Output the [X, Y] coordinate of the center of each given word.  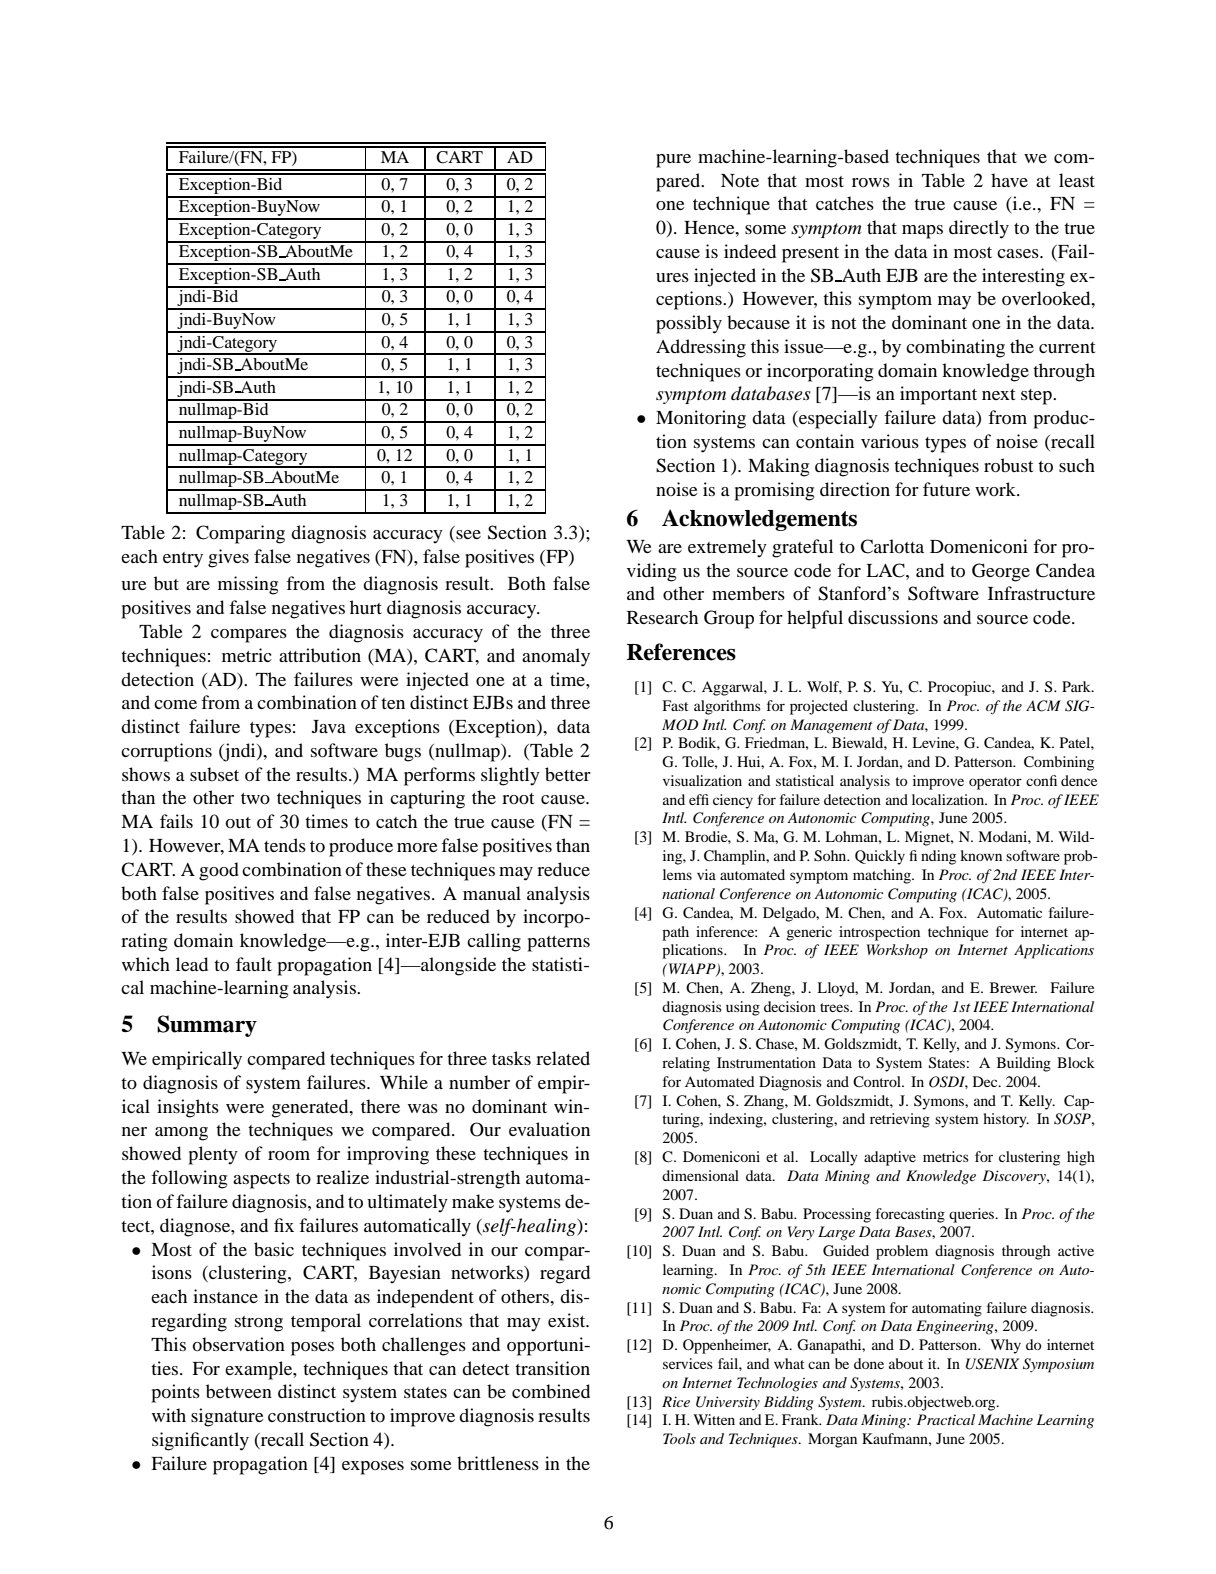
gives [228, 558]
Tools [679, 1438]
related [563, 1058]
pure [673, 161]
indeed [750, 251]
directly [979, 229]
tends [285, 845]
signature [227, 1417]
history [1006, 1120]
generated [311, 1108]
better [568, 774]
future [946, 489]
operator [995, 783]
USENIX [992, 1364]
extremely [727, 548]
